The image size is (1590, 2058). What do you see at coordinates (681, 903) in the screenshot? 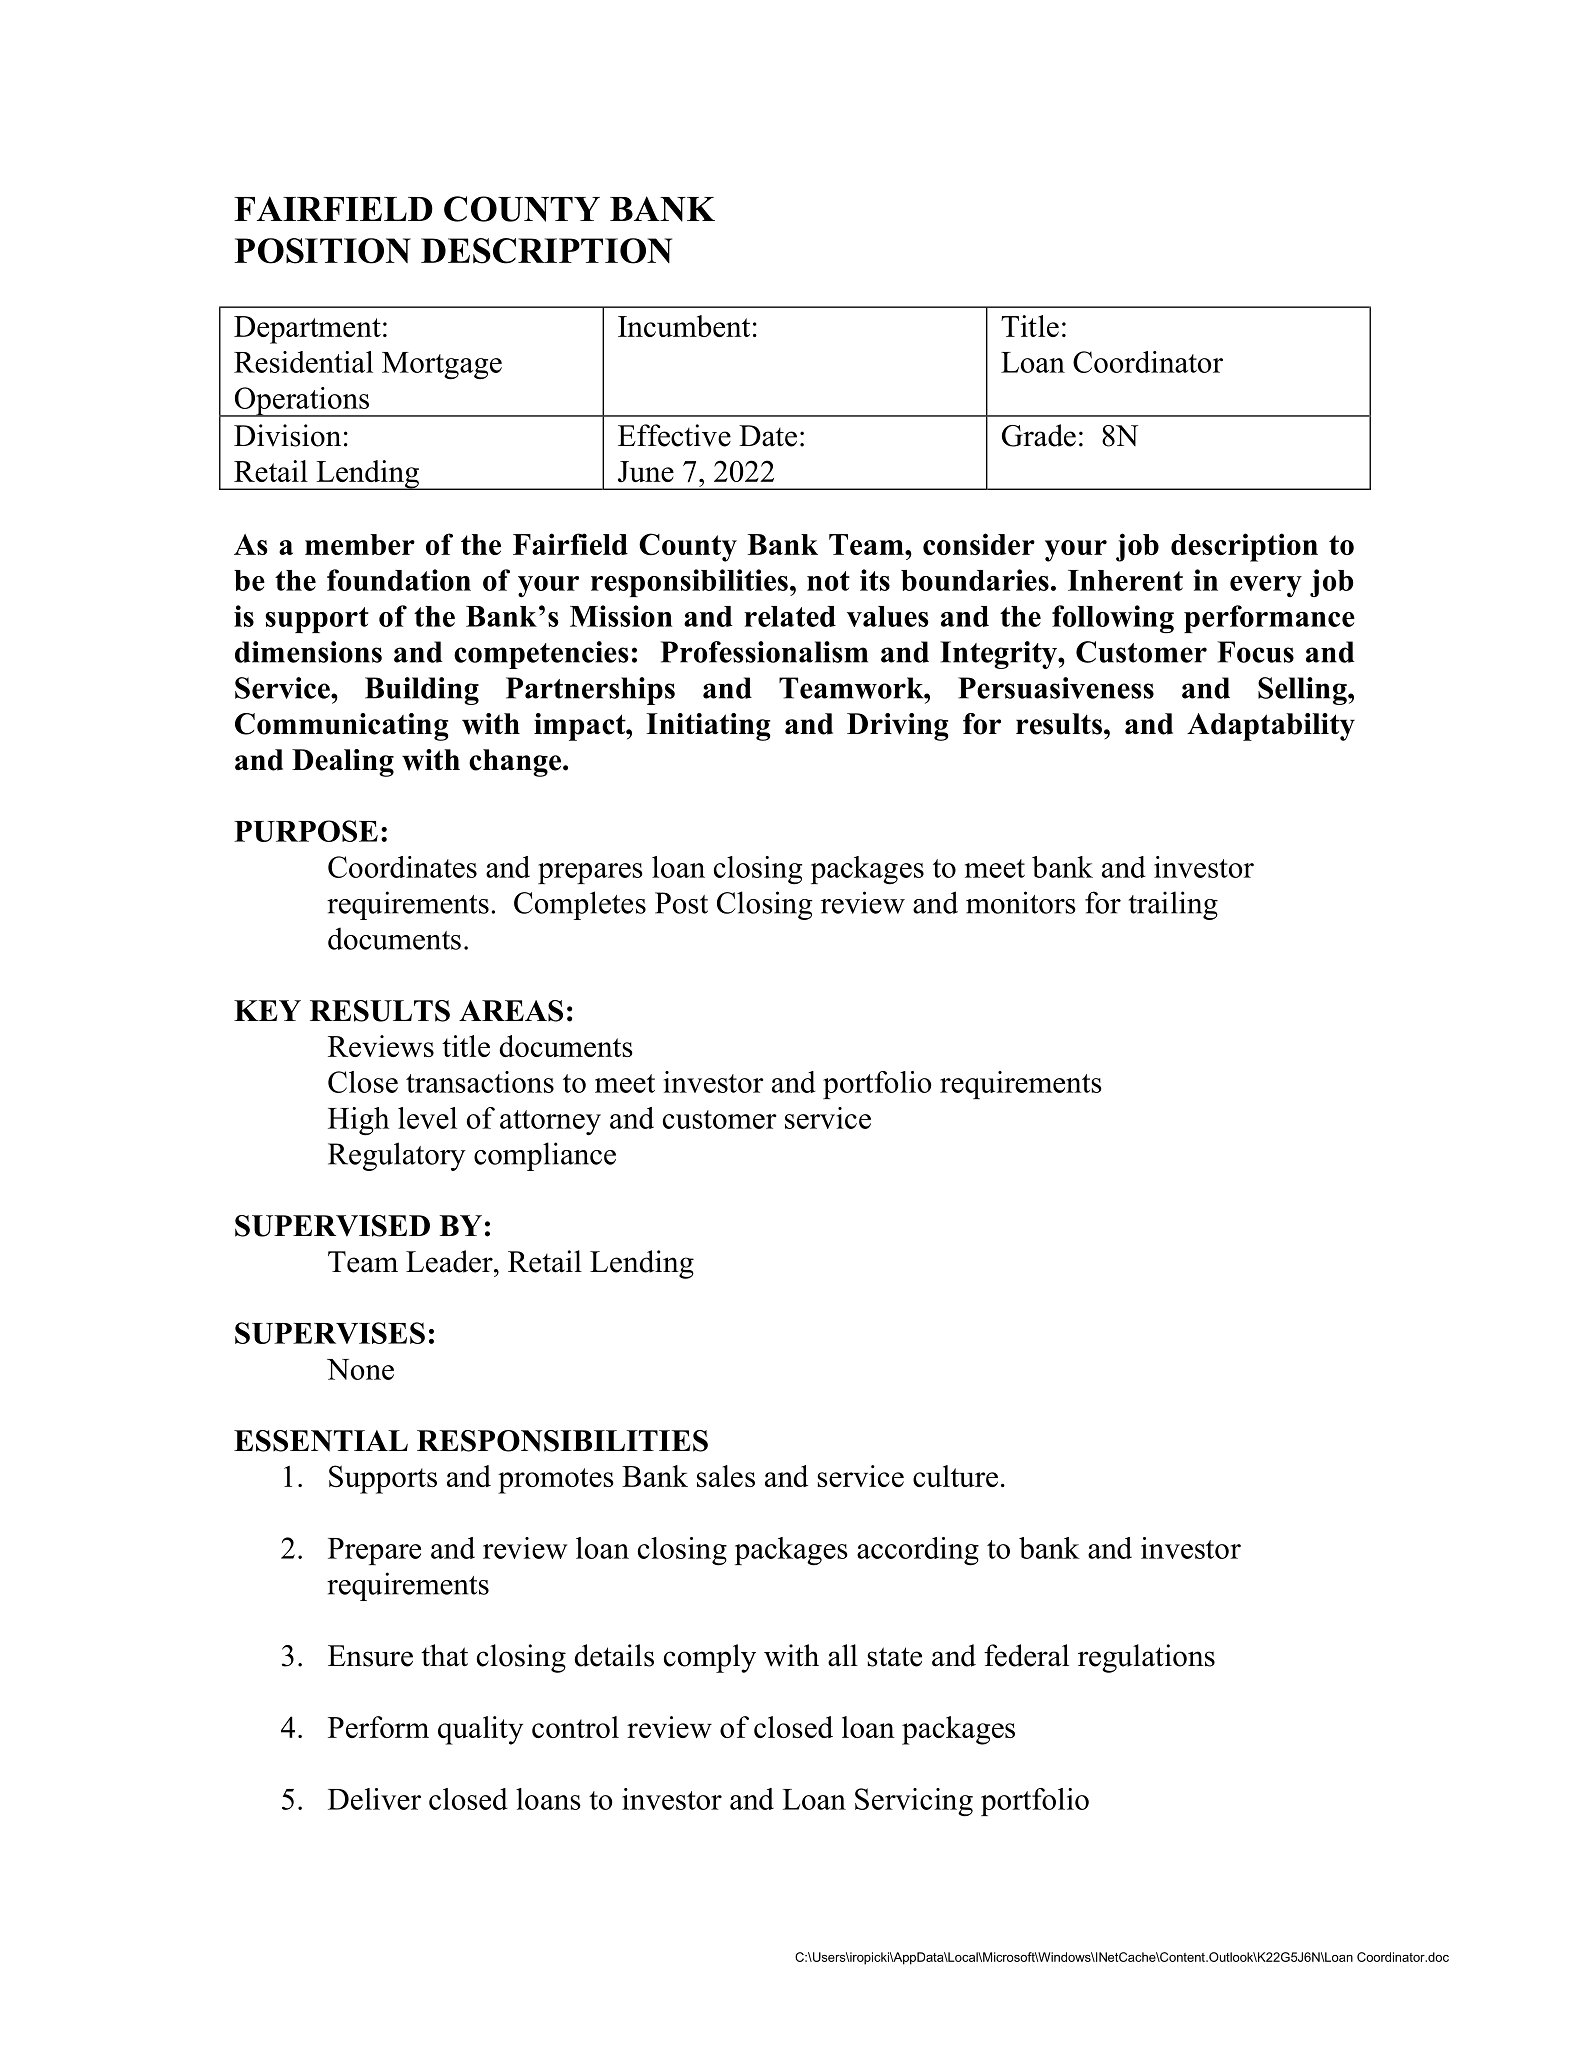
I see `Post` at bounding box center [681, 903].
